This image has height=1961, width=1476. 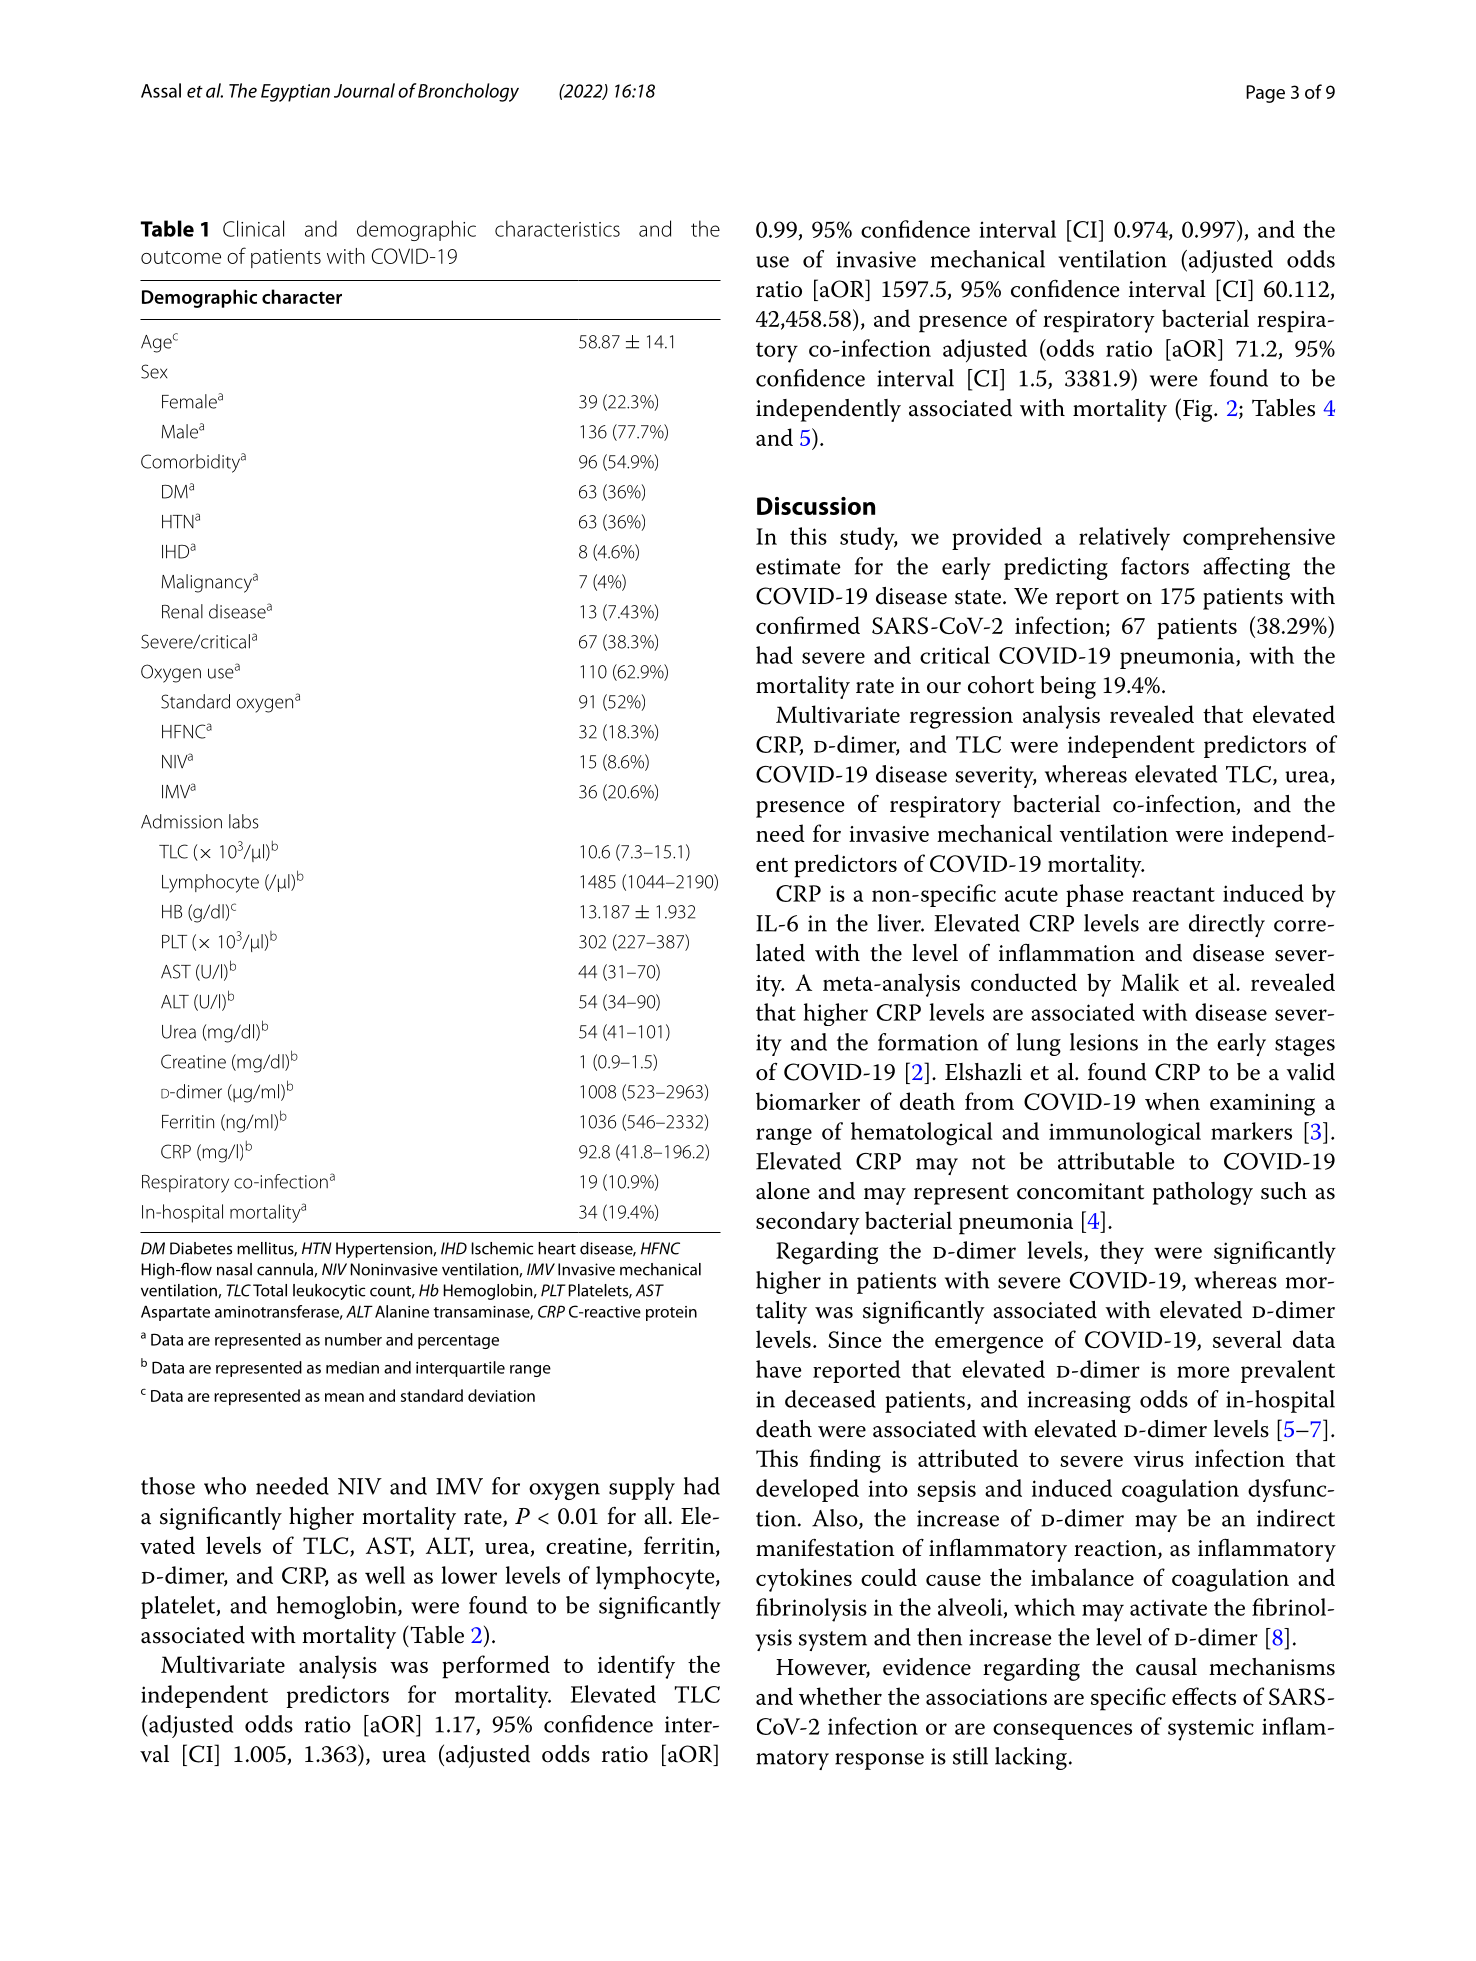 What do you see at coordinates (1265, 94) in the image?
I see `Page` at bounding box center [1265, 94].
